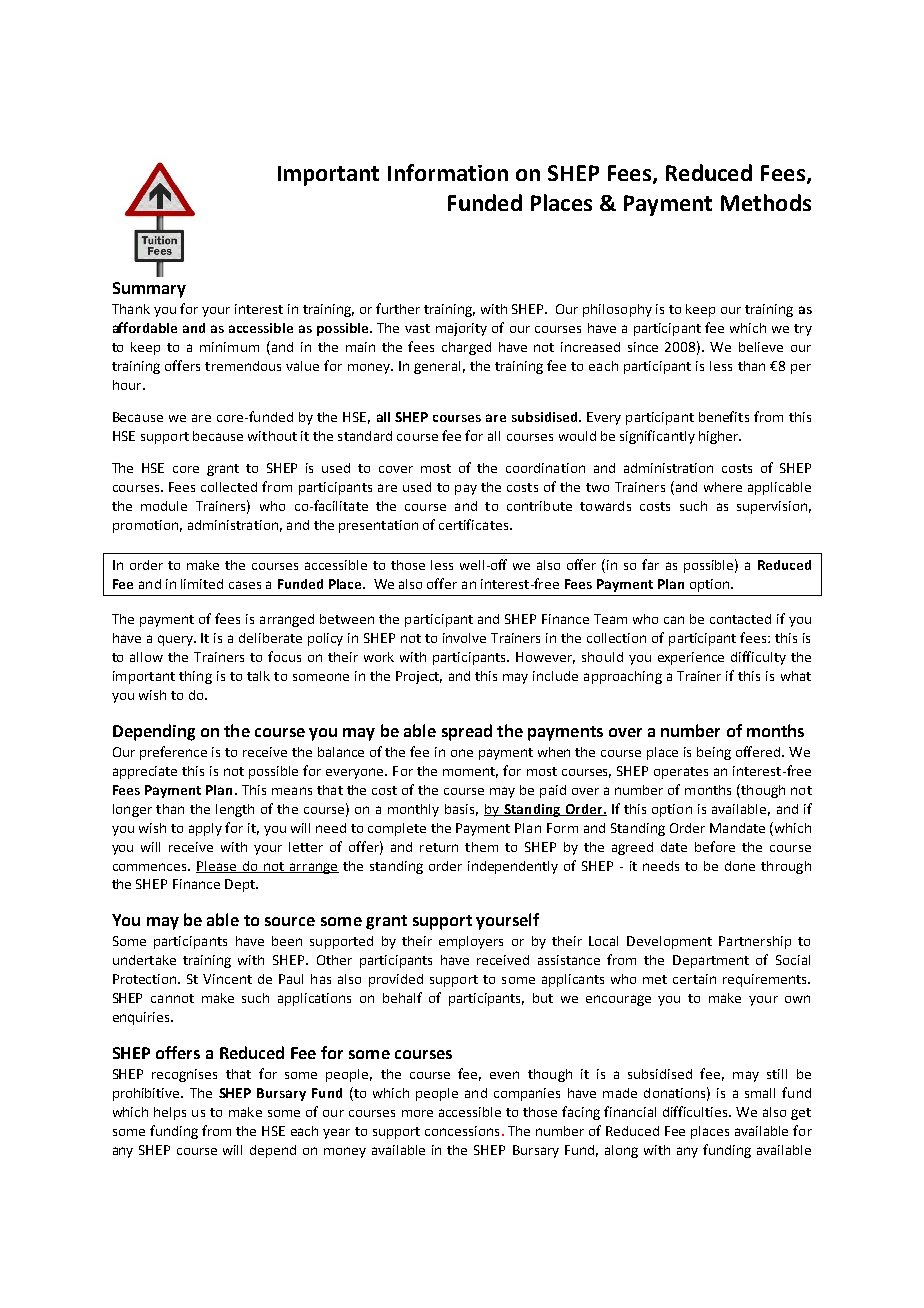 The width and height of the screenshot is (924, 1308). Describe the element at coordinates (398, 308) in the screenshot. I see `further` at that location.
